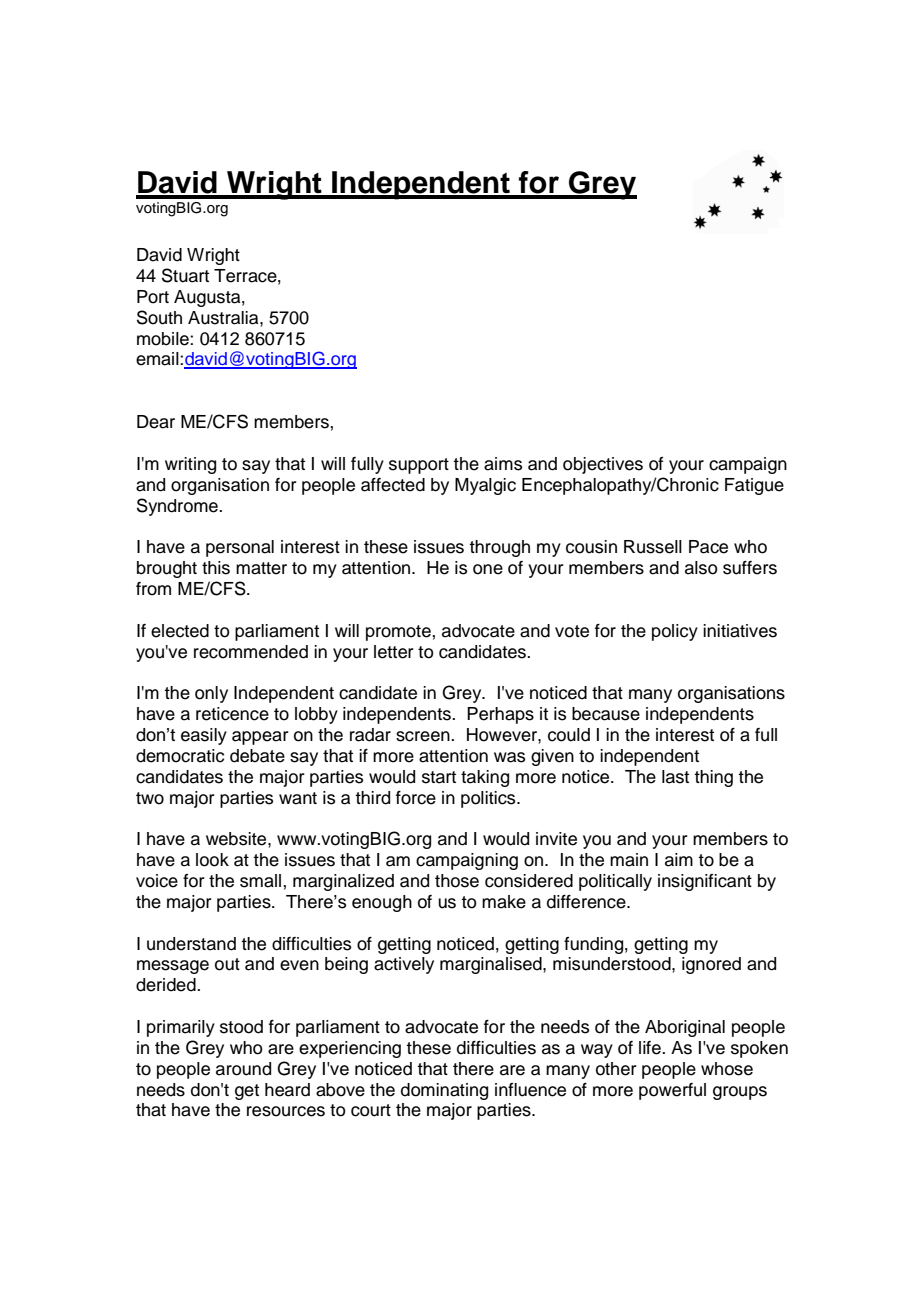 Image resolution: width=924 pixels, height=1308 pixels. What do you see at coordinates (606, 714) in the document?
I see `because` at bounding box center [606, 714].
